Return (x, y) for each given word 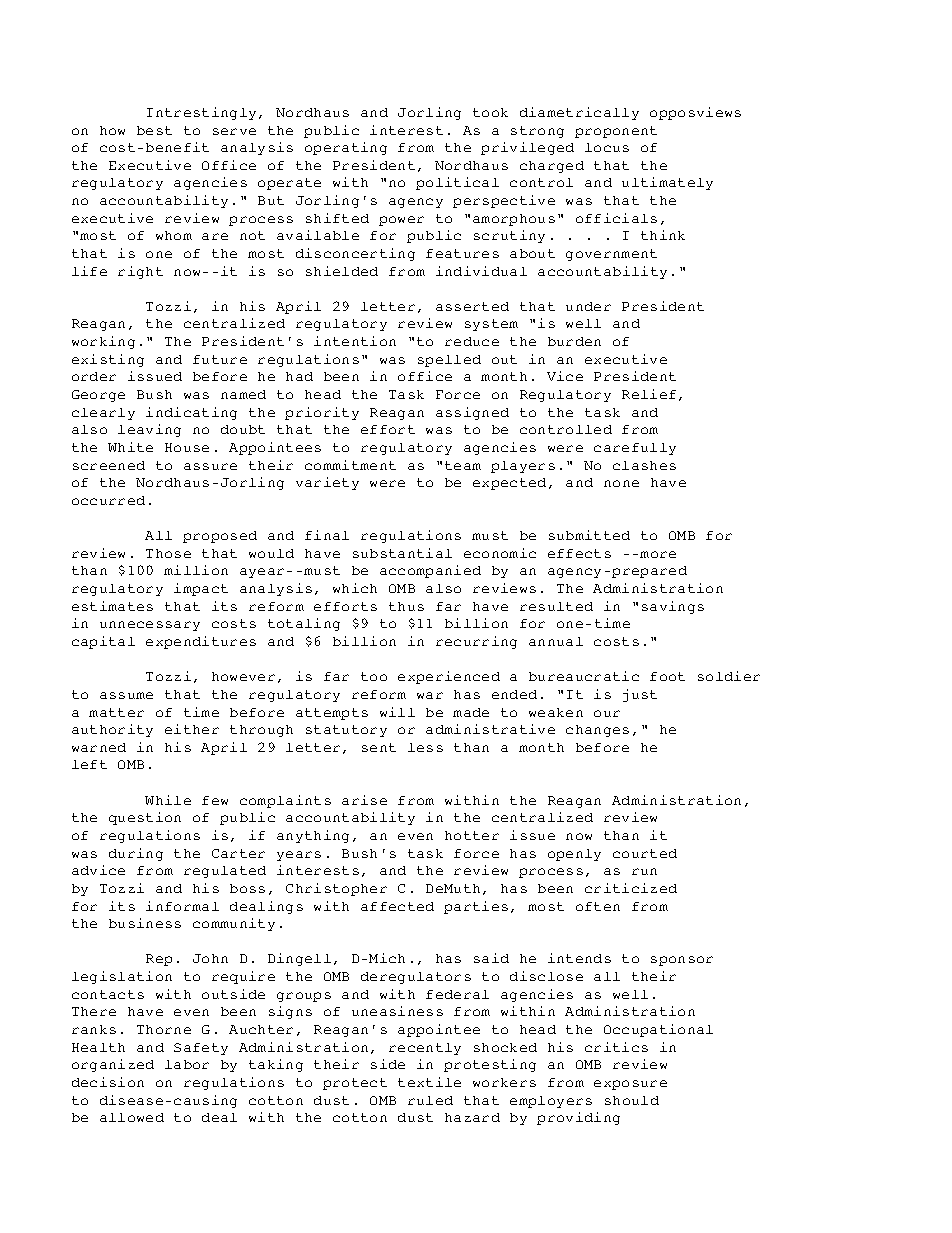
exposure (630, 1085)
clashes (644, 465)
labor (187, 1064)
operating (346, 148)
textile (429, 1082)
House (187, 447)
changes (597, 731)
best (154, 130)
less (425, 747)
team (463, 465)
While (168, 800)
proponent (616, 132)
